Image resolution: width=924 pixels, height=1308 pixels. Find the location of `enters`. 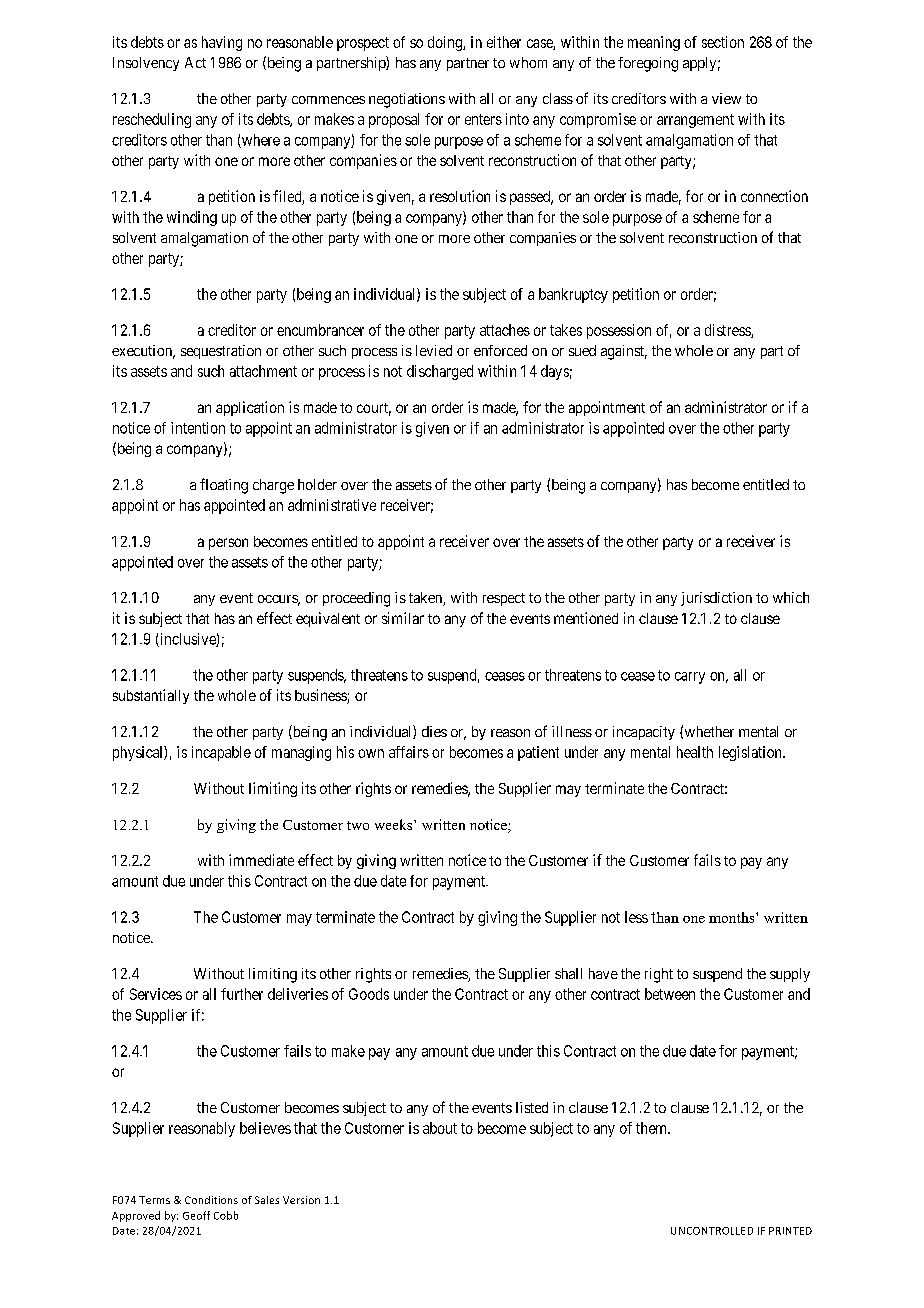

enters is located at coordinates (483, 119).
